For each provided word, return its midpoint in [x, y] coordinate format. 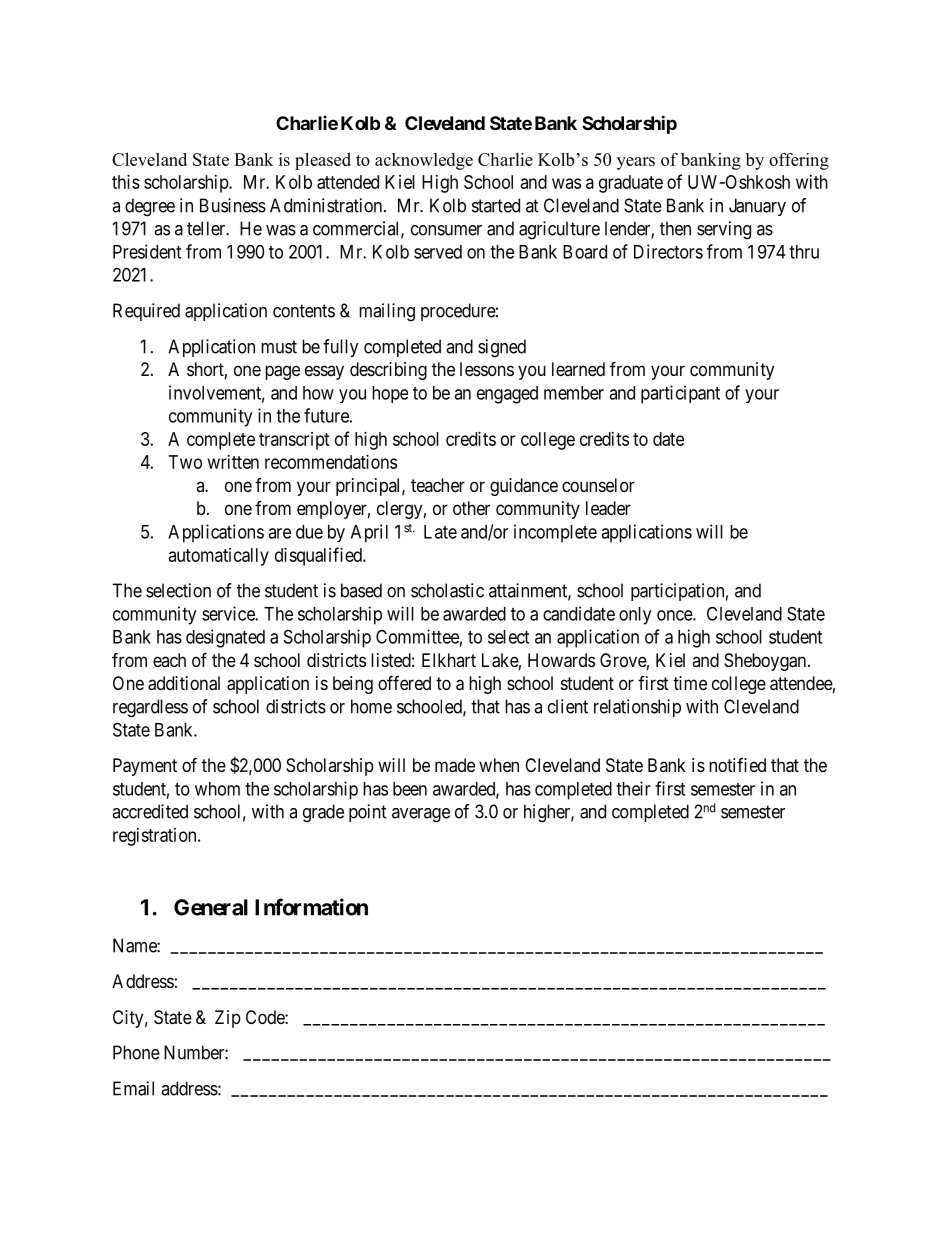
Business [233, 205]
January [757, 207]
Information [311, 907]
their [633, 788]
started [496, 205]
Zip [228, 1019]
